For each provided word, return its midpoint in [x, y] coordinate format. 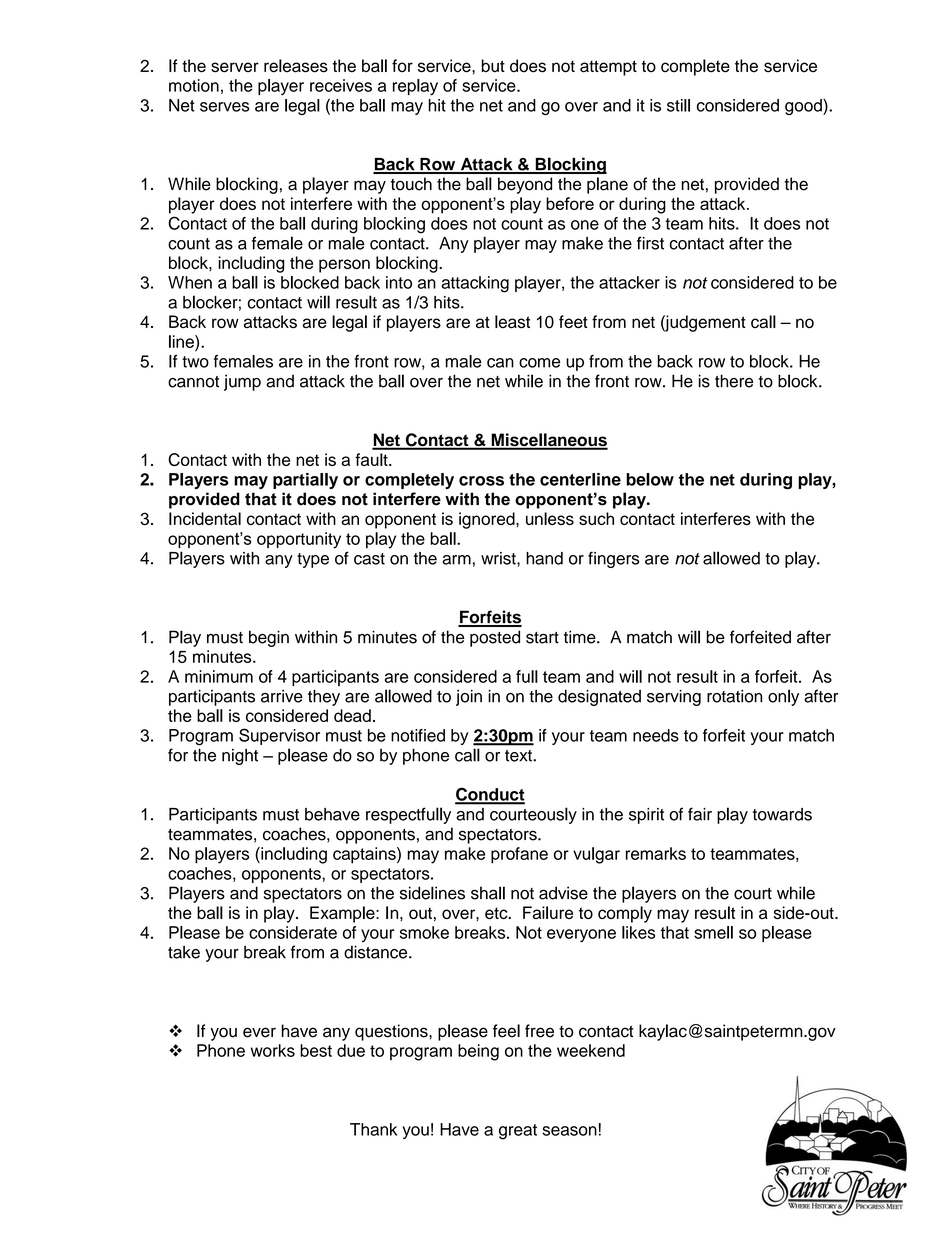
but [493, 65]
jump [242, 382]
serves [224, 107]
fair [700, 814]
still [678, 105]
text [519, 756]
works [273, 1050]
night [240, 757]
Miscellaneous [548, 441]
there [734, 381]
